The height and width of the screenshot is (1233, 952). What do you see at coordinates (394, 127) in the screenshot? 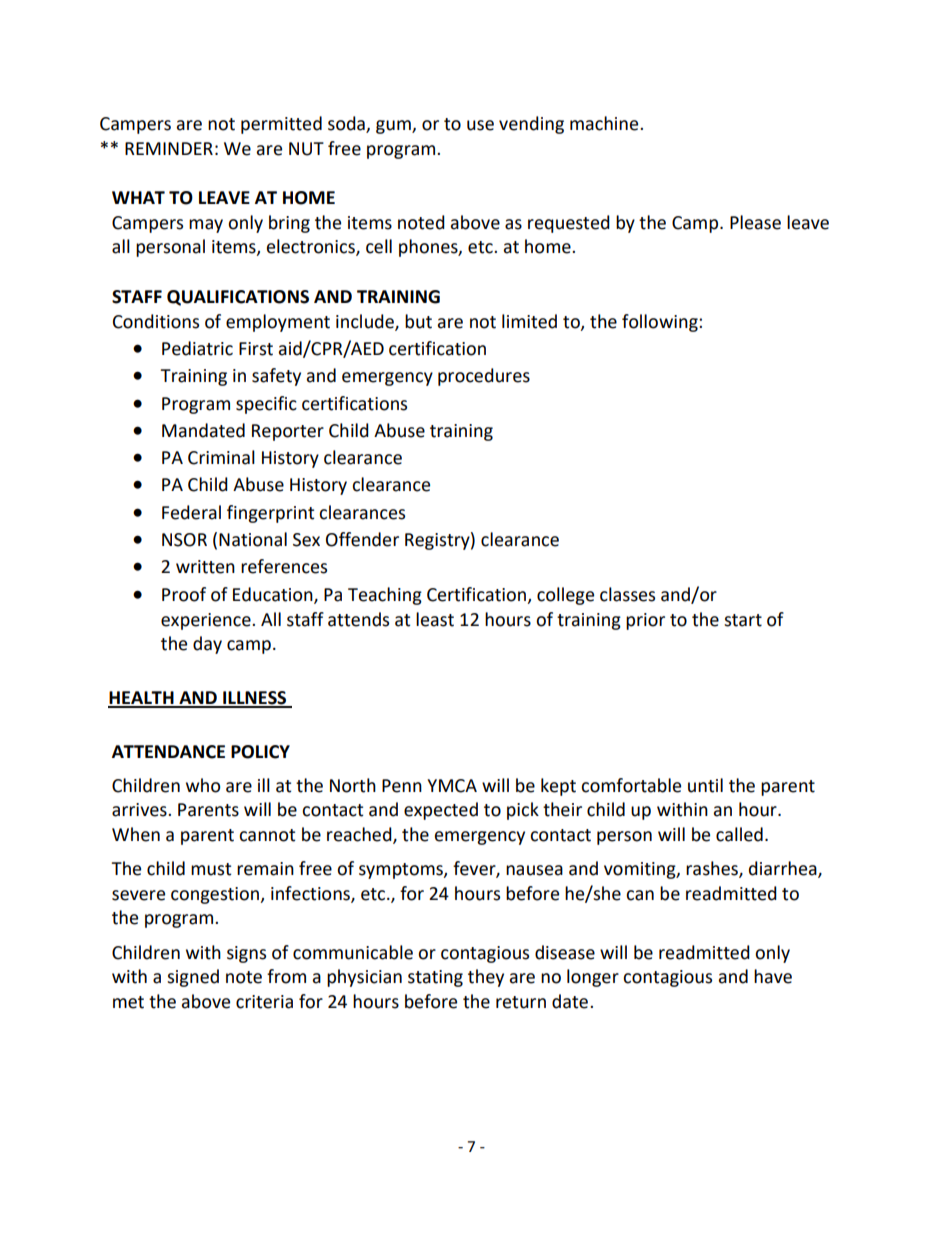
I see `gum` at bounding box center [394, 127].
